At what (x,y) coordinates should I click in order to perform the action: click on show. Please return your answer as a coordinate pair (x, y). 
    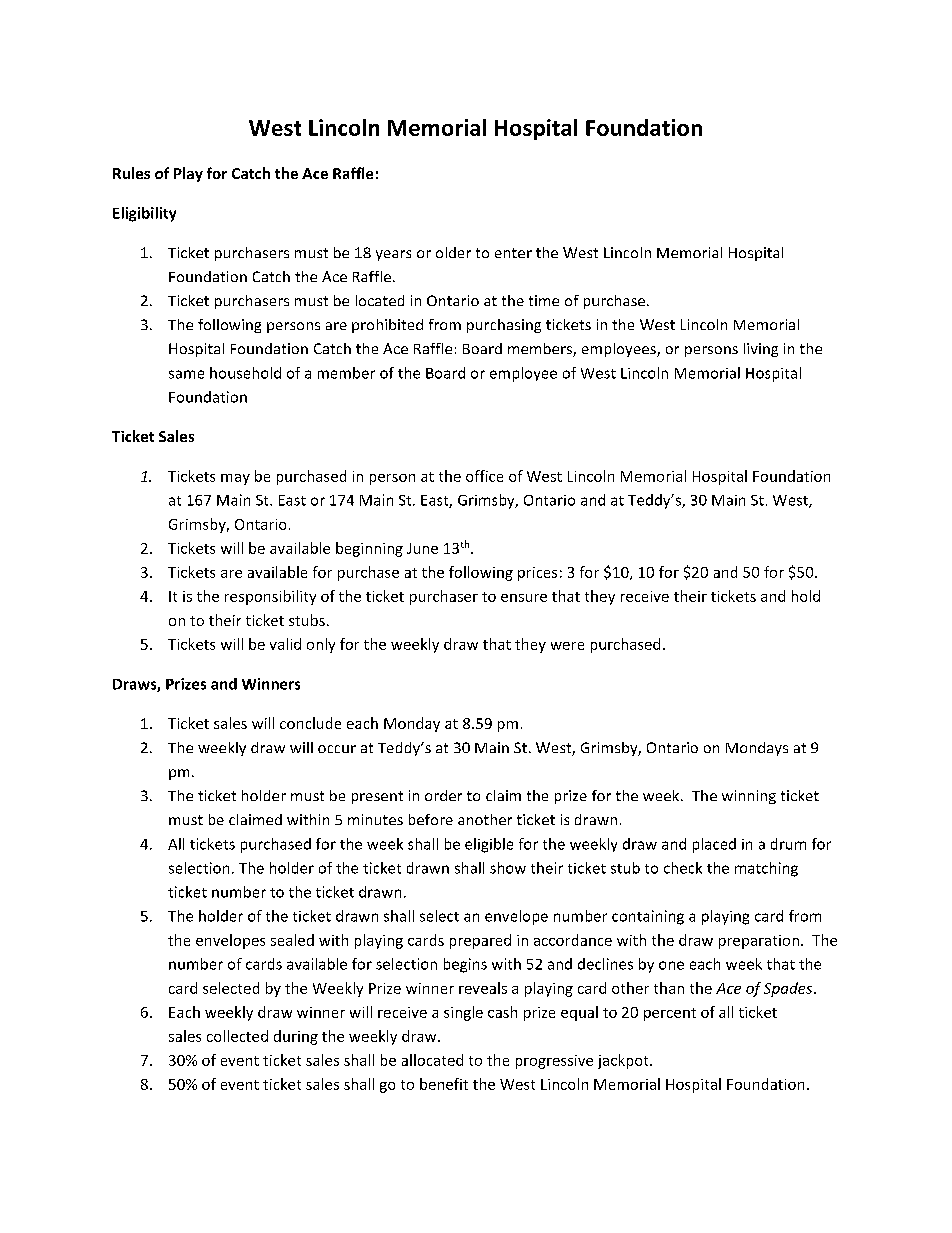
    Looking at the image, I should click on (508, 868).
